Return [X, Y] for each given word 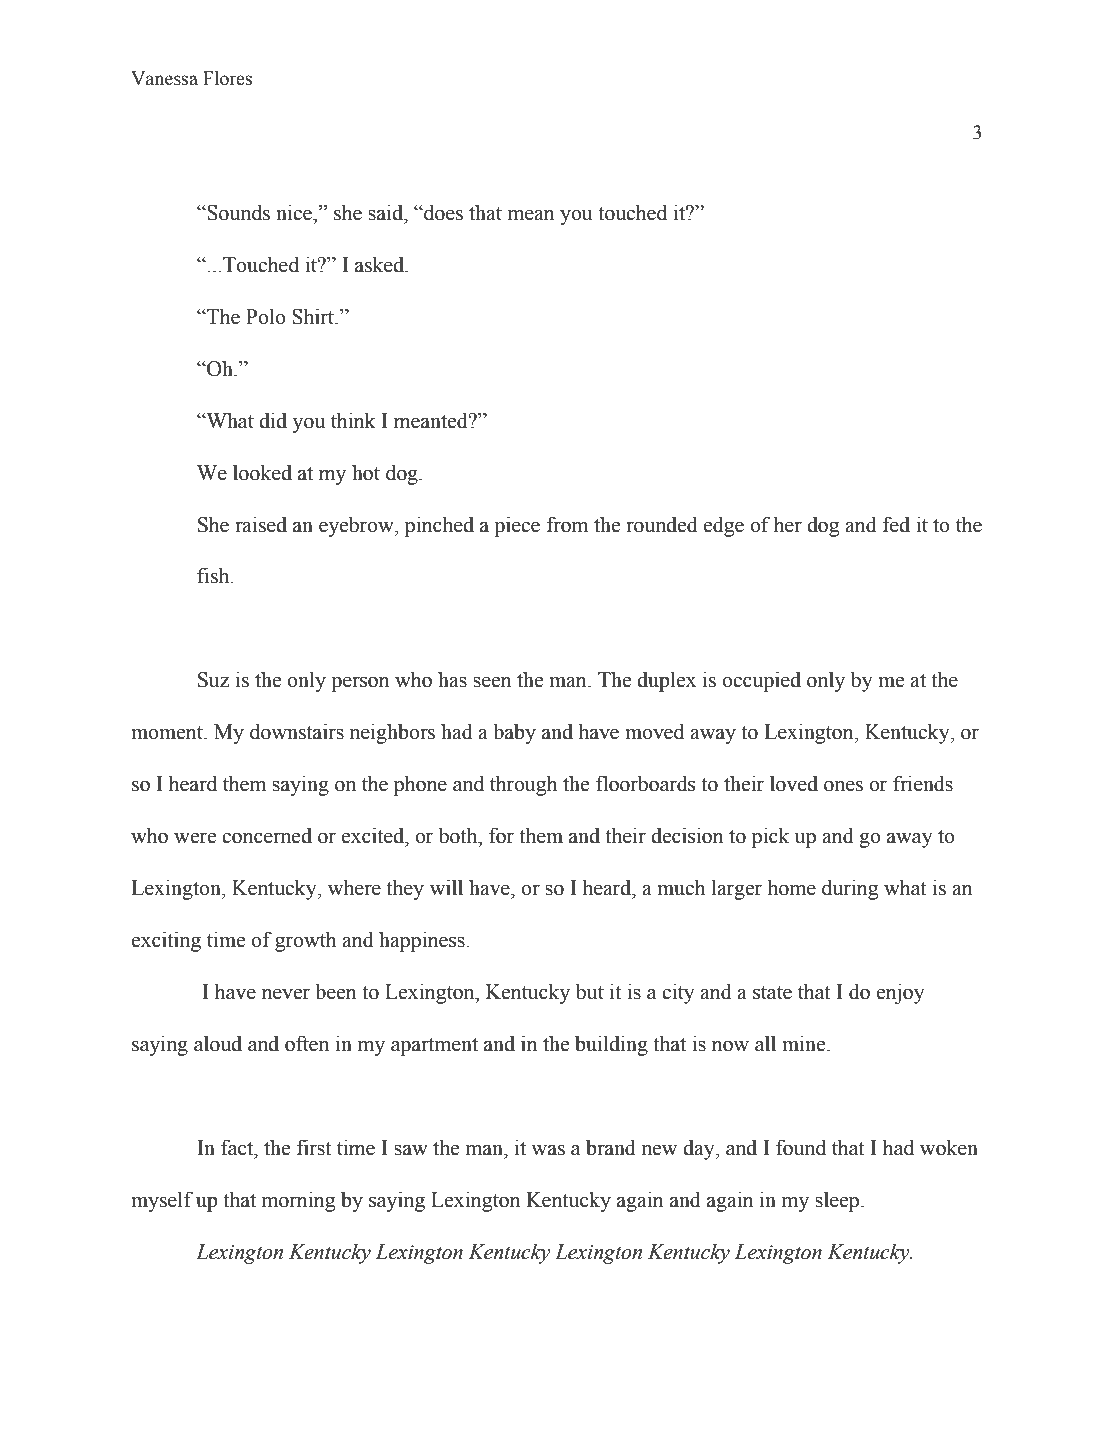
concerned [267, 835]
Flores [228, 78]
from [567, 524]
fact [238, 1147]
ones [843, 786]
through [524, 785]
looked [262, 472]
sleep [838, 1201]
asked [381, 264]
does [442, 212]
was [548, 1150]
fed [896, 524]
